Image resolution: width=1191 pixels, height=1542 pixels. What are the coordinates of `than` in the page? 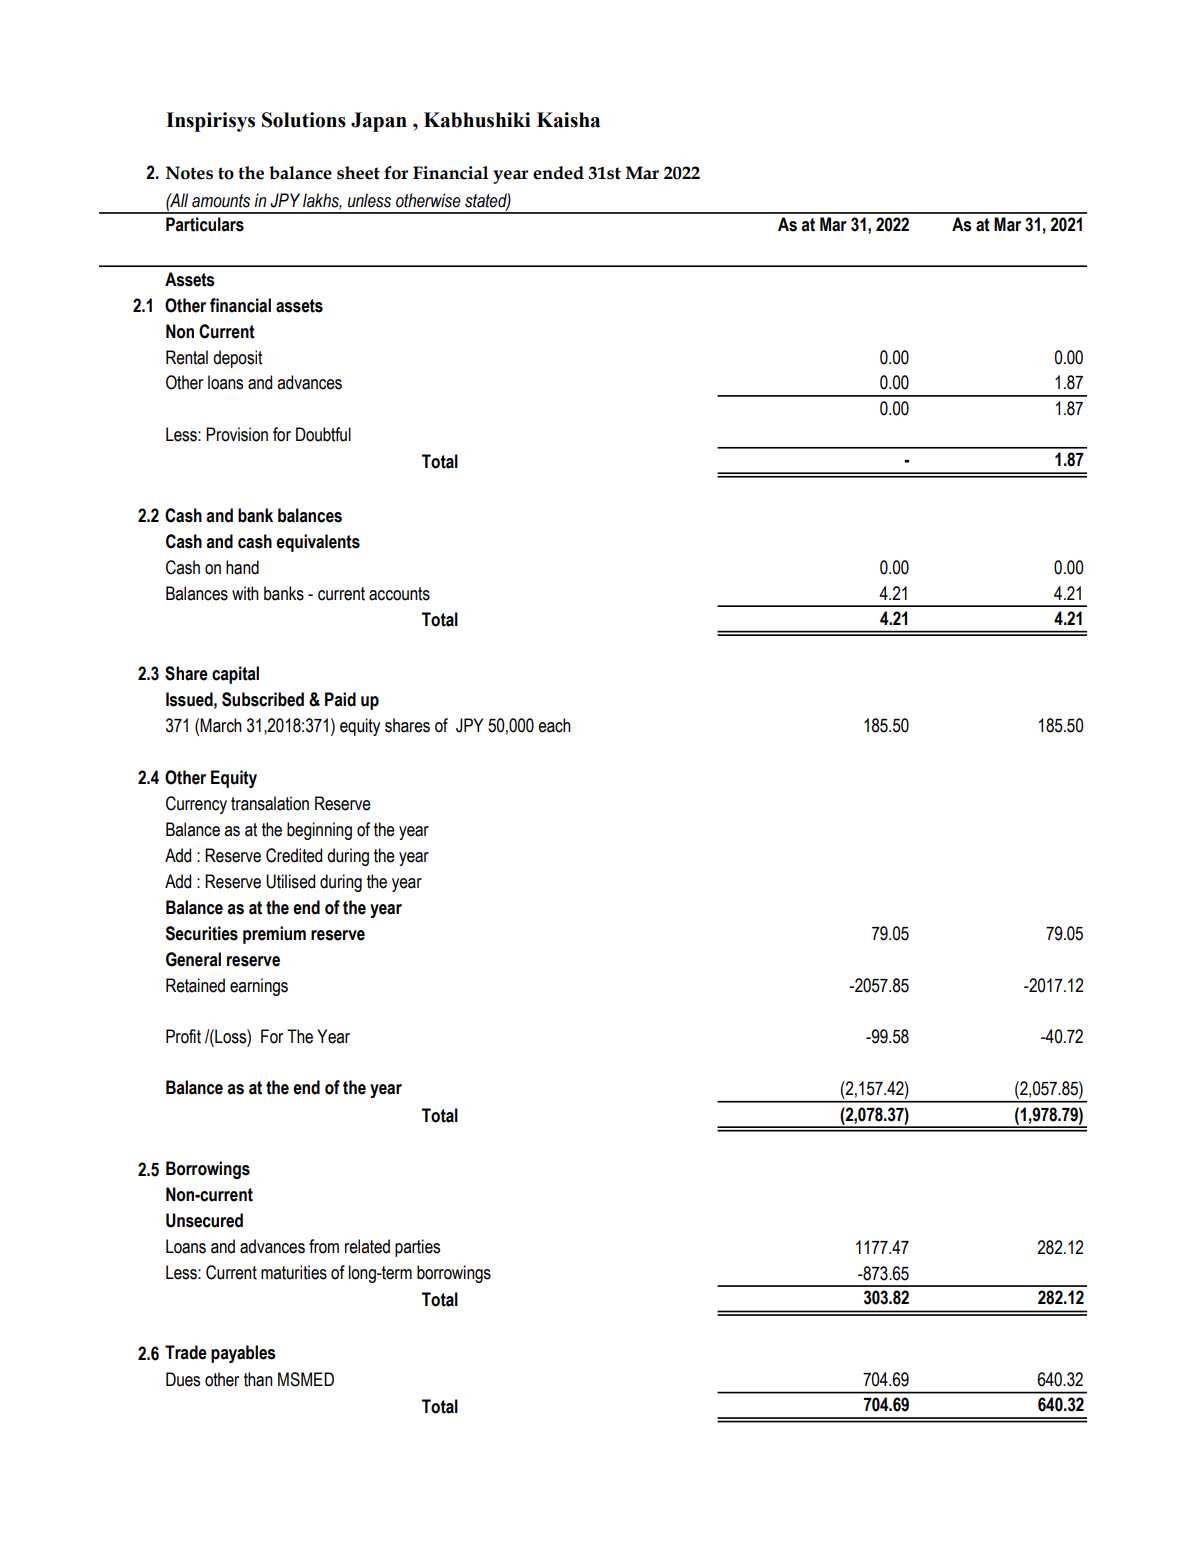 It's located at (258, 1379).
